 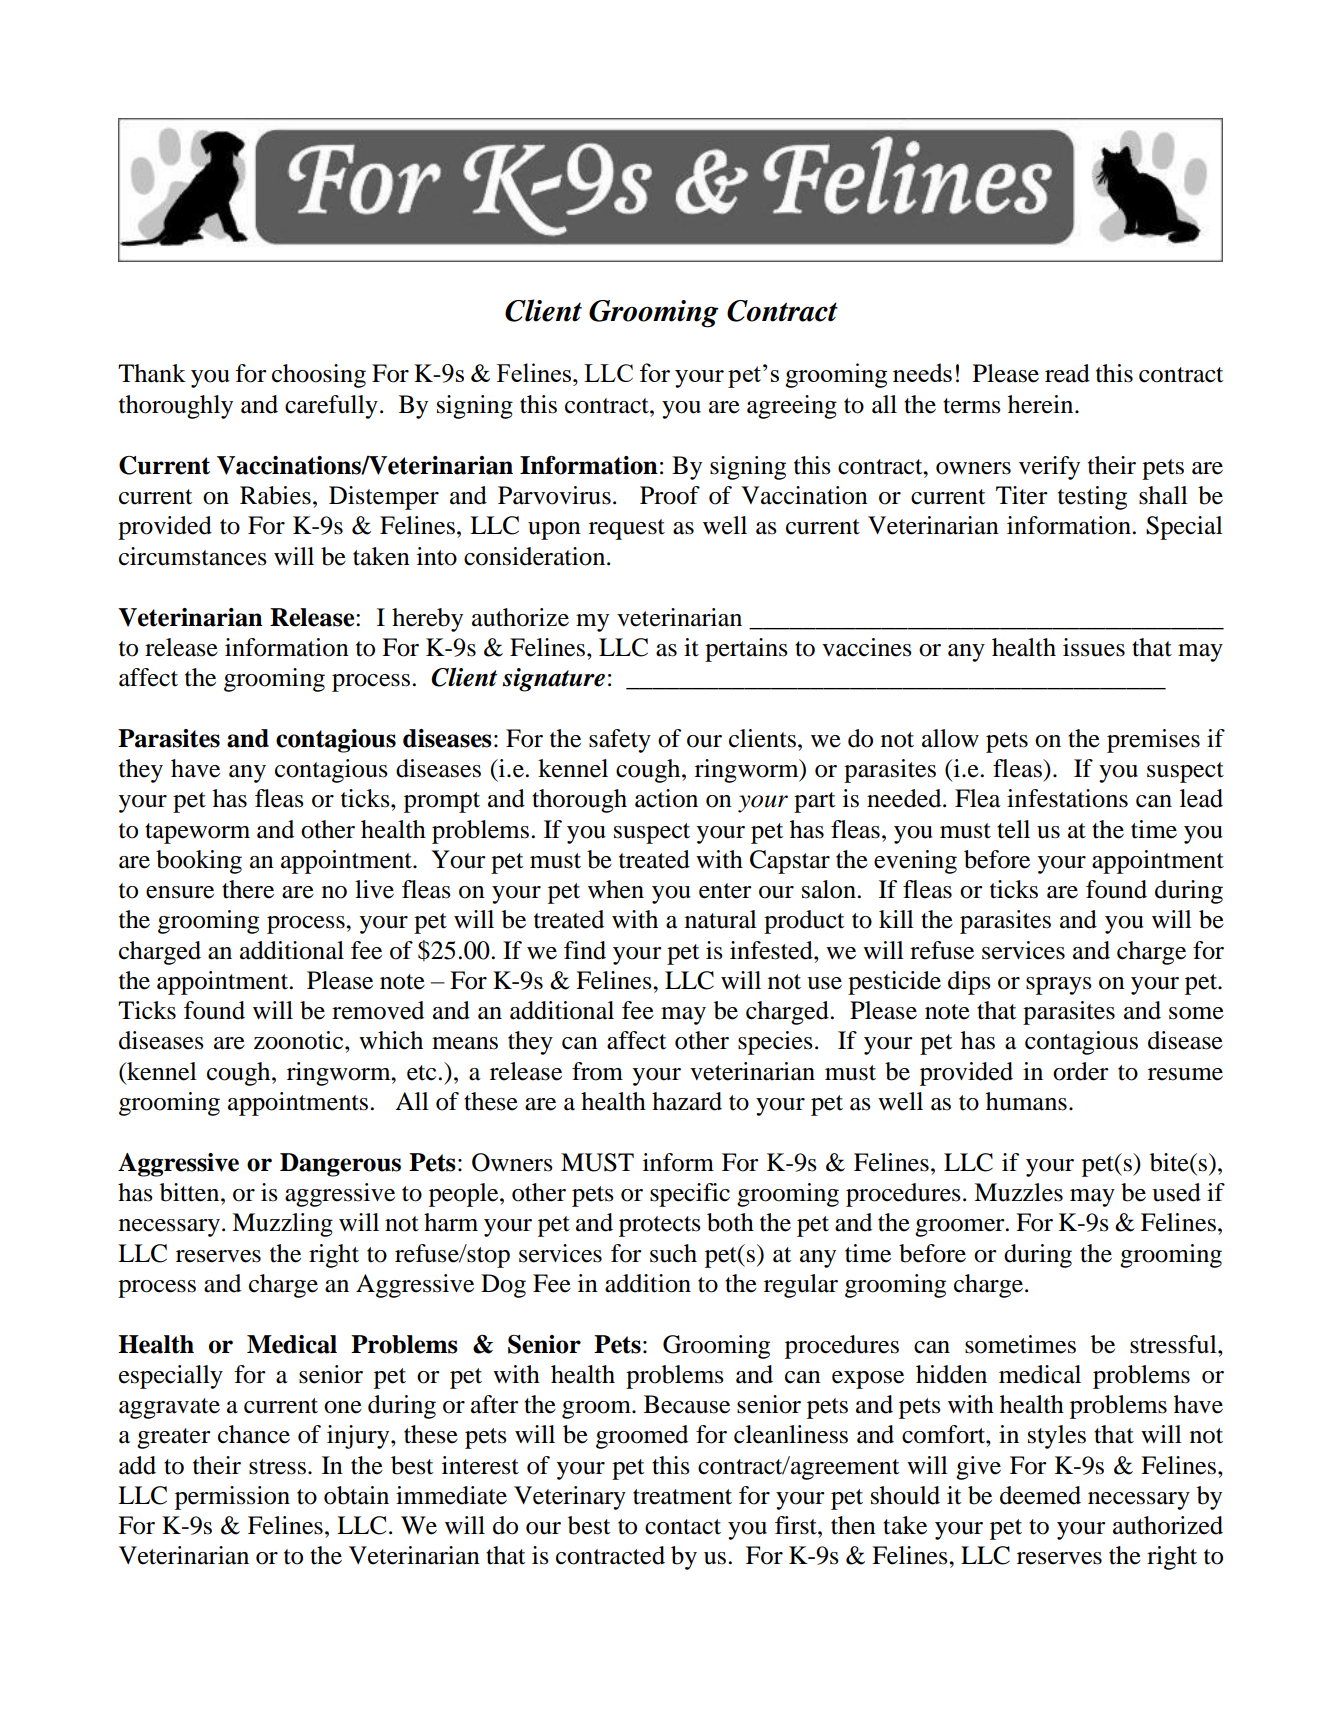 What do you see at coordinates (792, 407) in the screenshot?
I see `agreeing` at bounding box center [792, 407].
